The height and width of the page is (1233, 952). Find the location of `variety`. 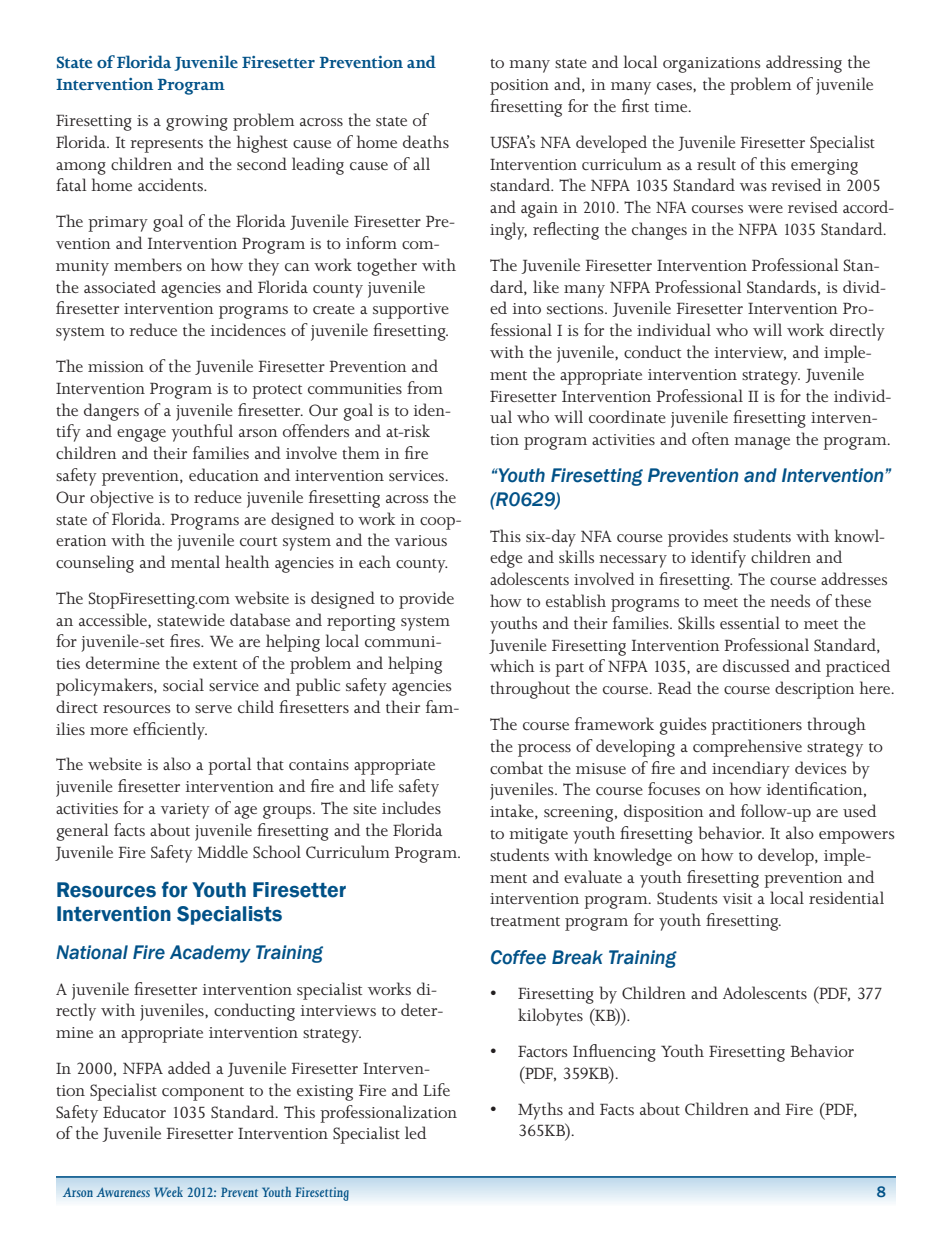

variety is located at coordinates (185, 811).
